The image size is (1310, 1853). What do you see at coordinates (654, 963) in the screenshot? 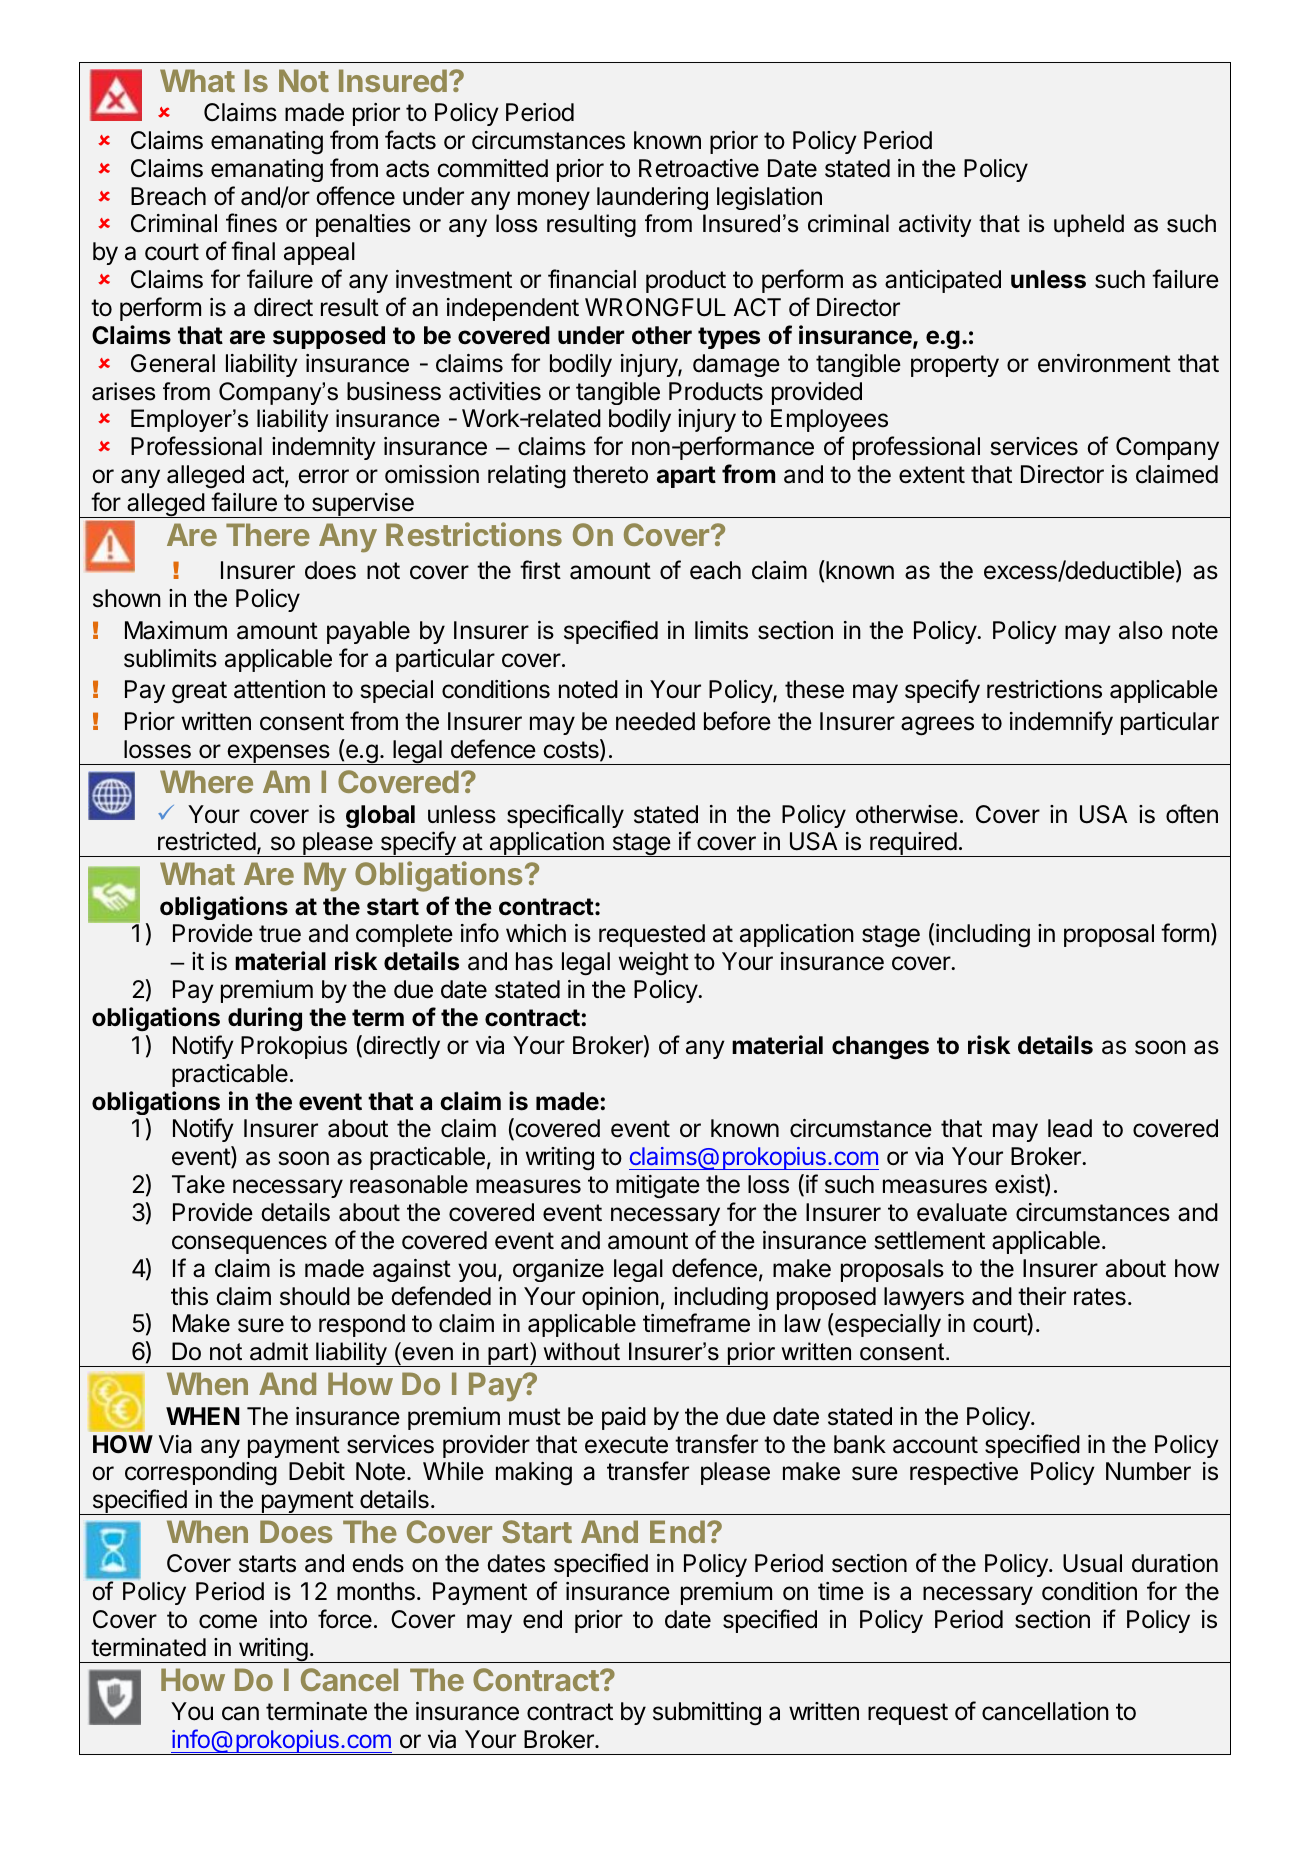
I see `weight` at bounding box center [654, 963].
